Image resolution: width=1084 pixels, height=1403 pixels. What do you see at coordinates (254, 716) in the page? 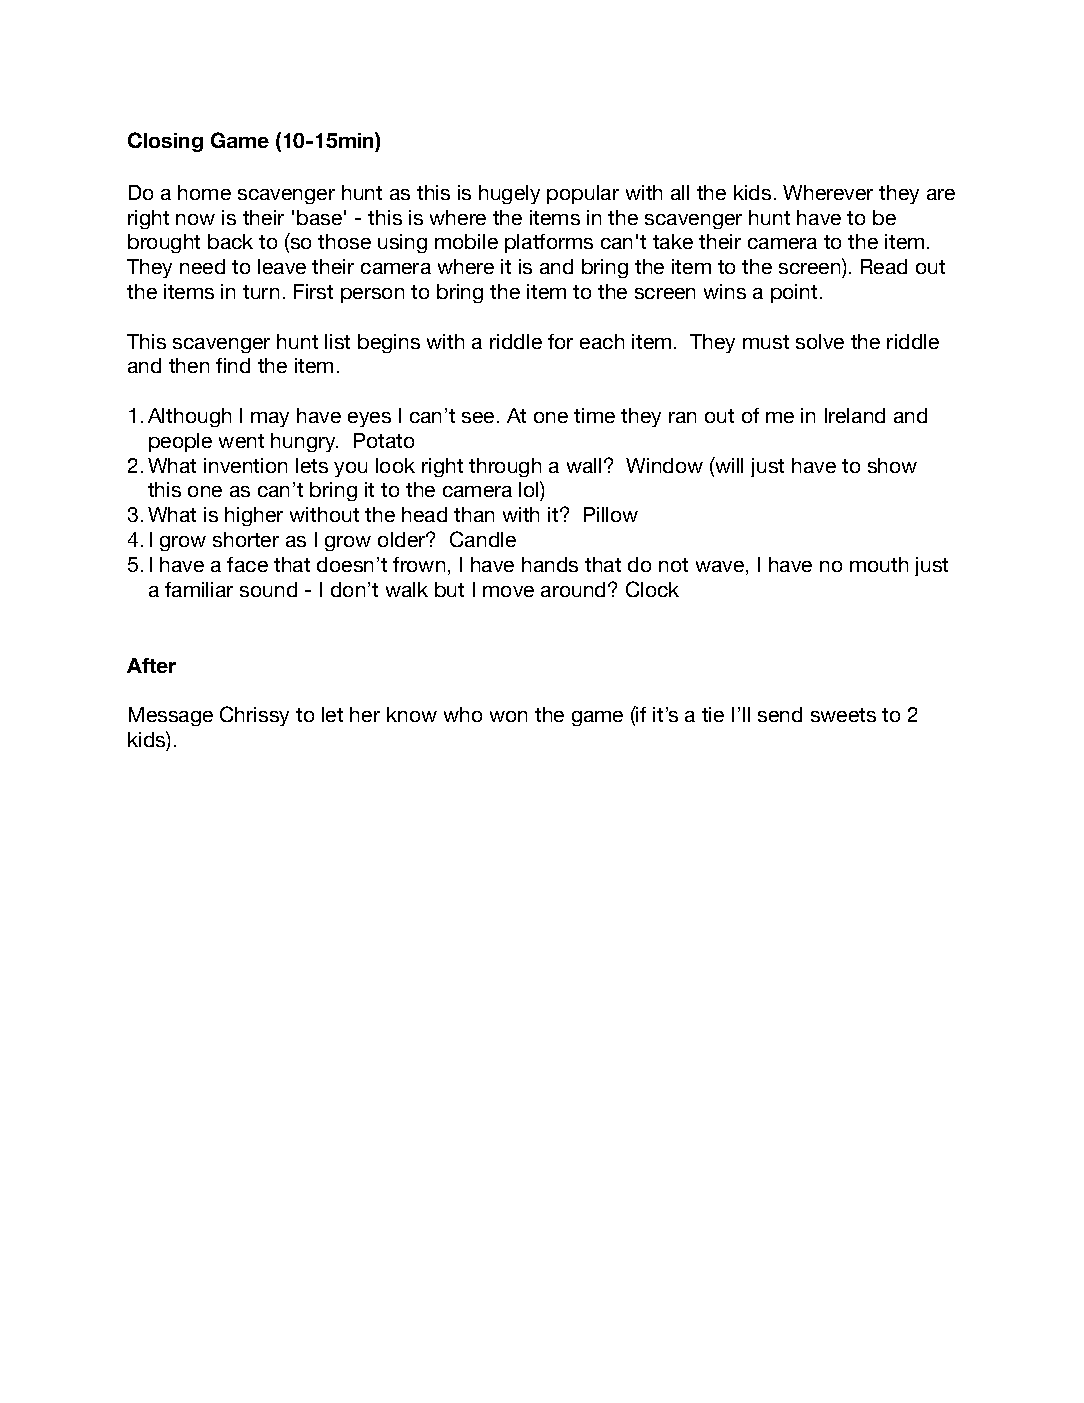
I see `Chrissy` at bounding box center [254, 716].
